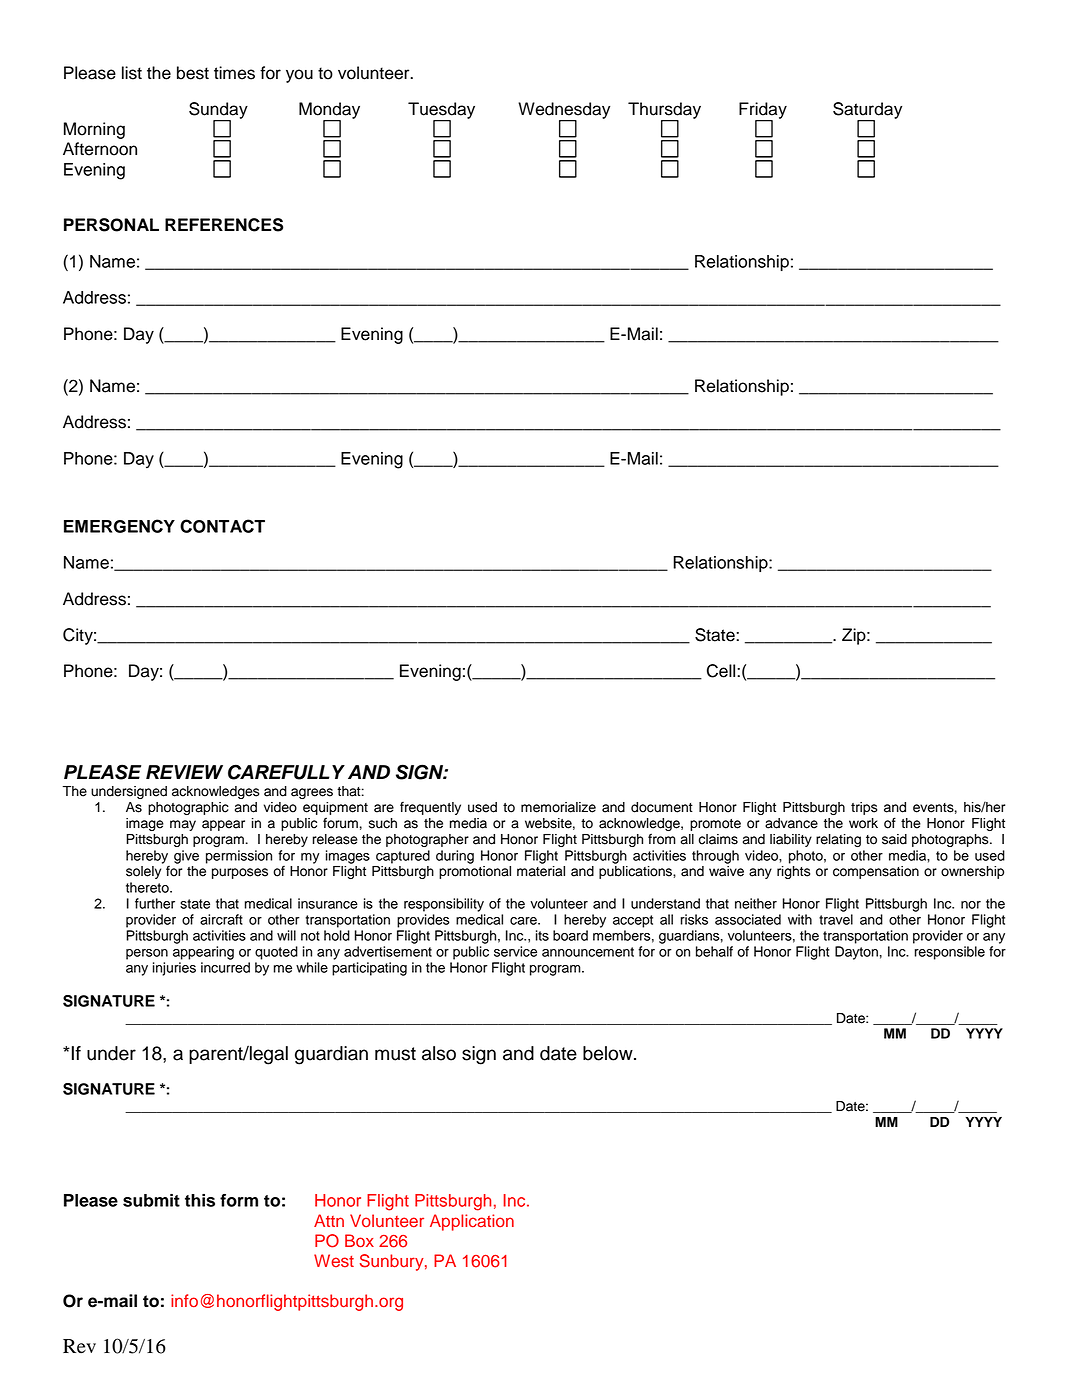 This document has height=1382, width=1068. Describe the element at coordinates (564, 111) in the document. I see `Wednesday` at that location.
